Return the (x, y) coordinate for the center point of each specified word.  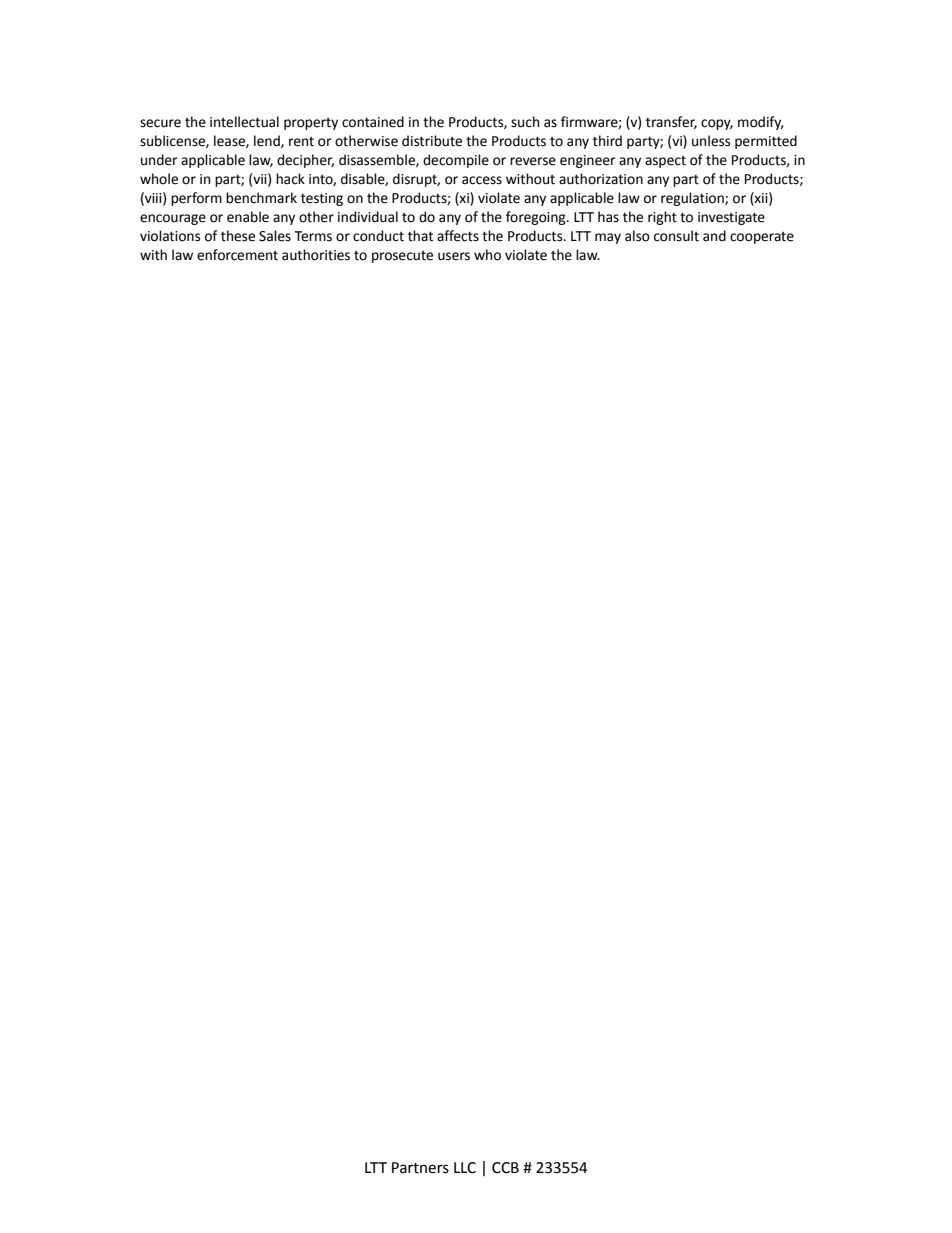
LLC (465, 1168)
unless (711, 141)
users (454, 256)
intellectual (244, 122)
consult (676, 236)
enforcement (237, 255)
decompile (456, 161)
